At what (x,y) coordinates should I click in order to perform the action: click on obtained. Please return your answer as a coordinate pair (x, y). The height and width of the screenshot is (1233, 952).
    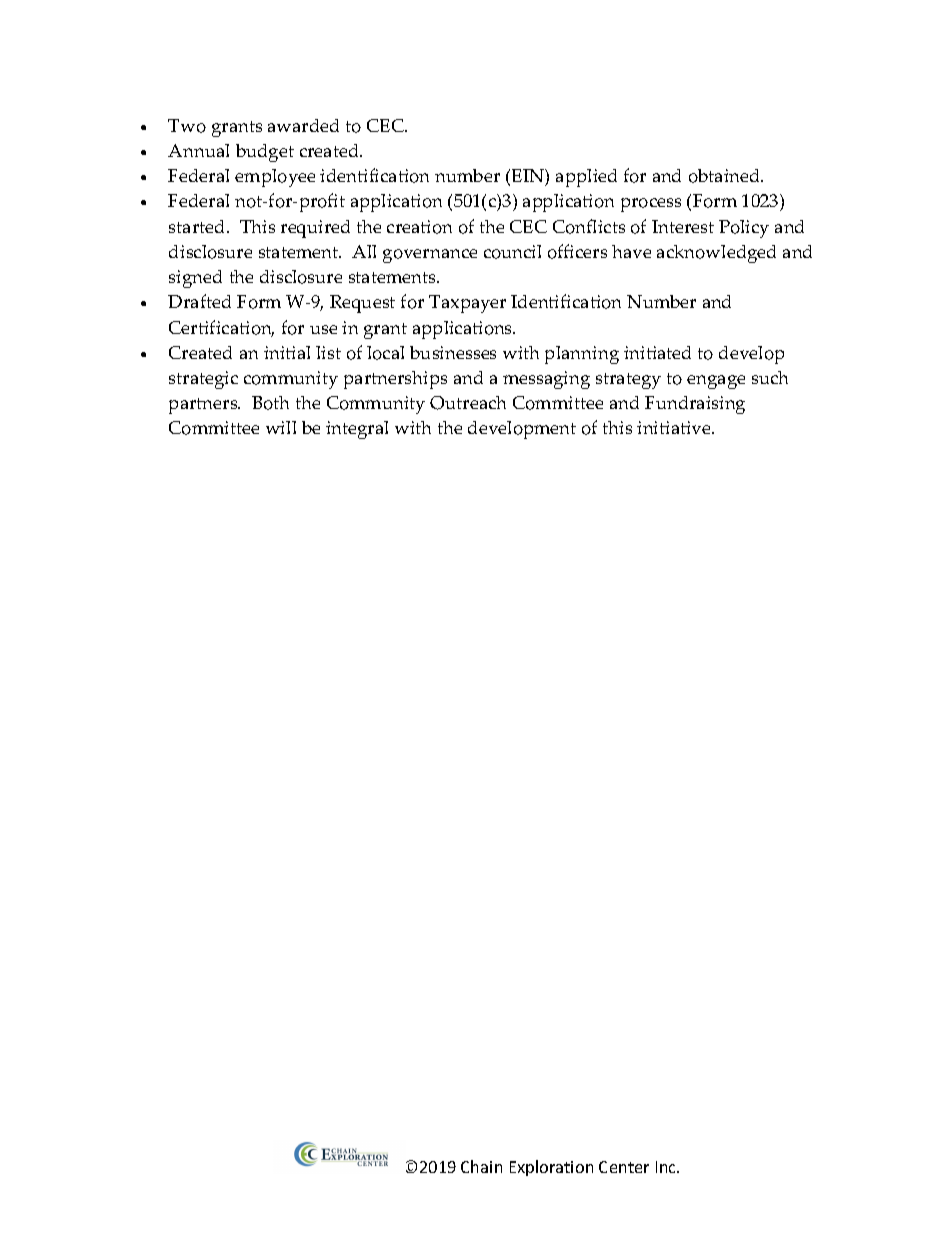
    Looking at the image, I should click on (725, 176).
